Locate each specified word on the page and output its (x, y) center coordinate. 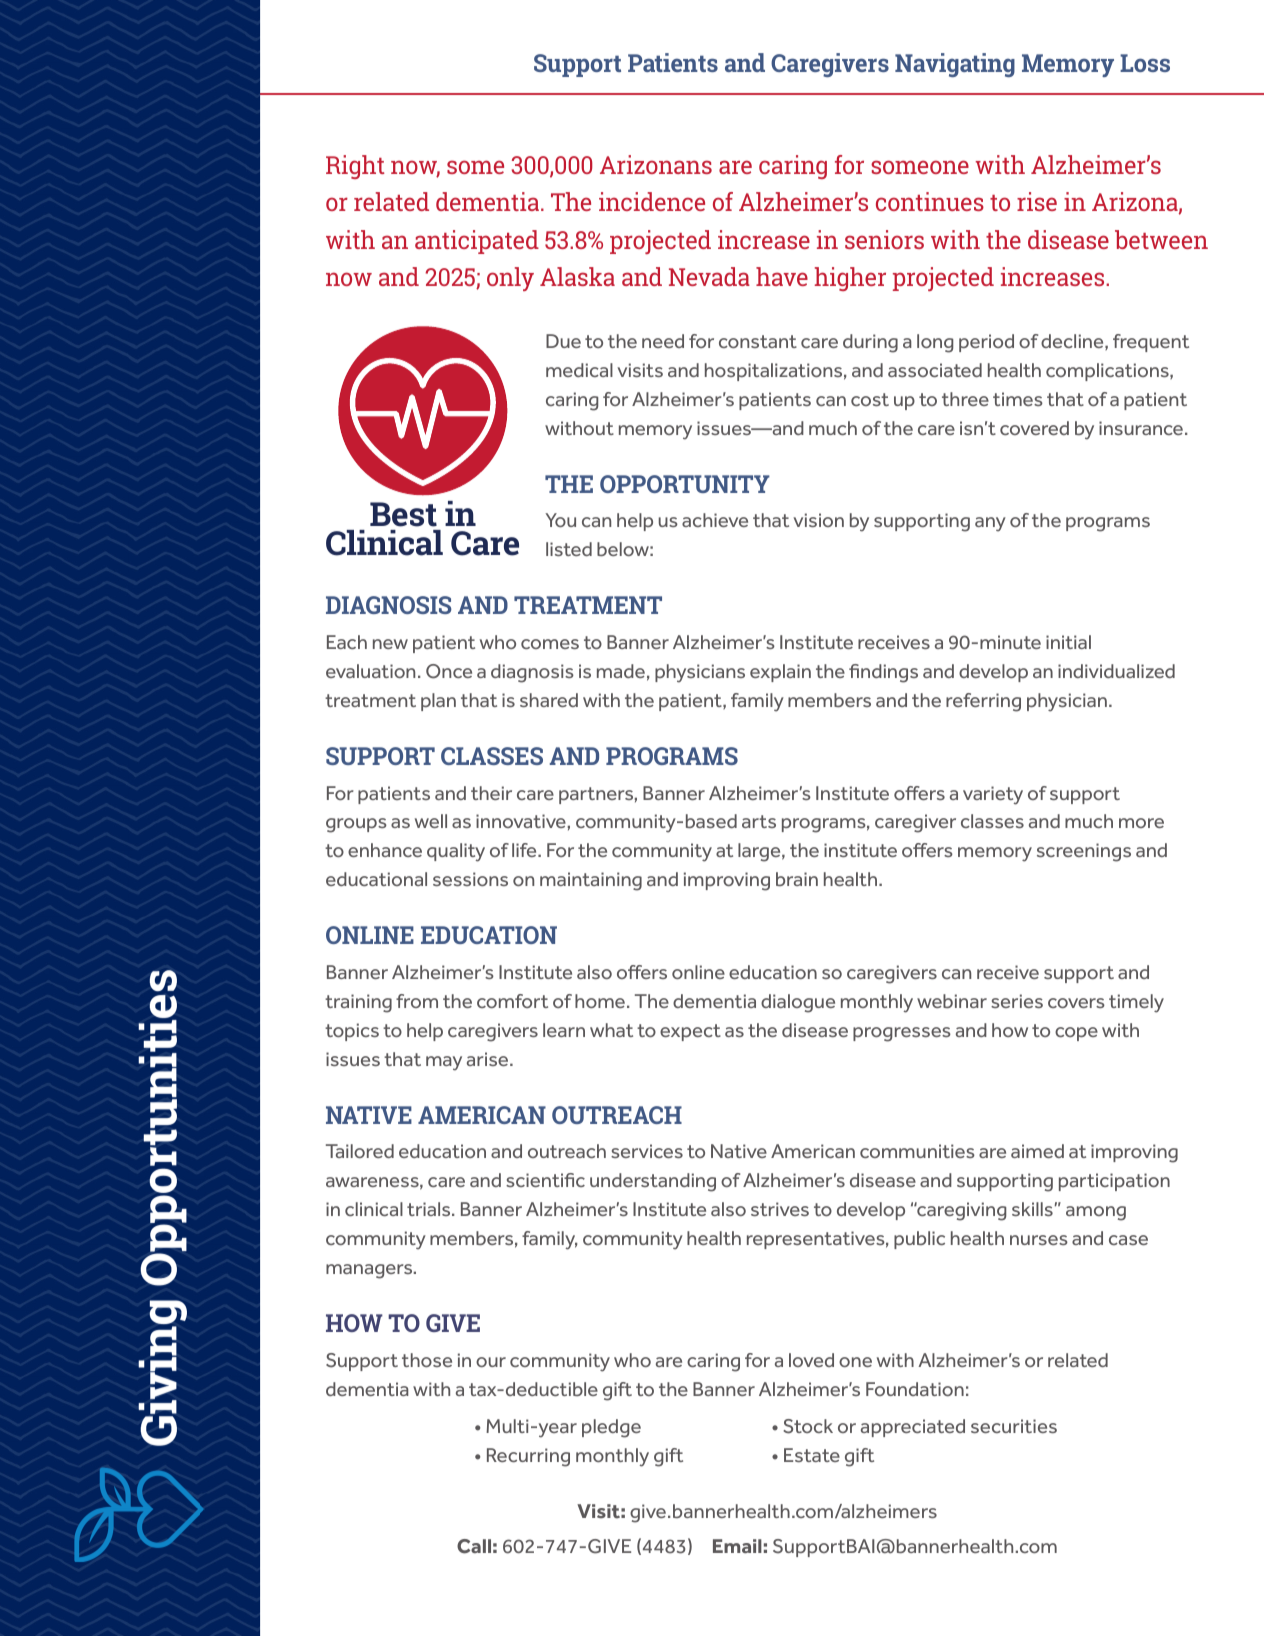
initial (1068, 642)
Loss (1145, 63)
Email (737, 1546)
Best (403, 514)
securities (1014, 1426)
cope (1076, 1034)
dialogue (798, 1003)
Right (355, 167)
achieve (715, 520)
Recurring (528, 1457)
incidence (652, 201)
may (444, 1063)
